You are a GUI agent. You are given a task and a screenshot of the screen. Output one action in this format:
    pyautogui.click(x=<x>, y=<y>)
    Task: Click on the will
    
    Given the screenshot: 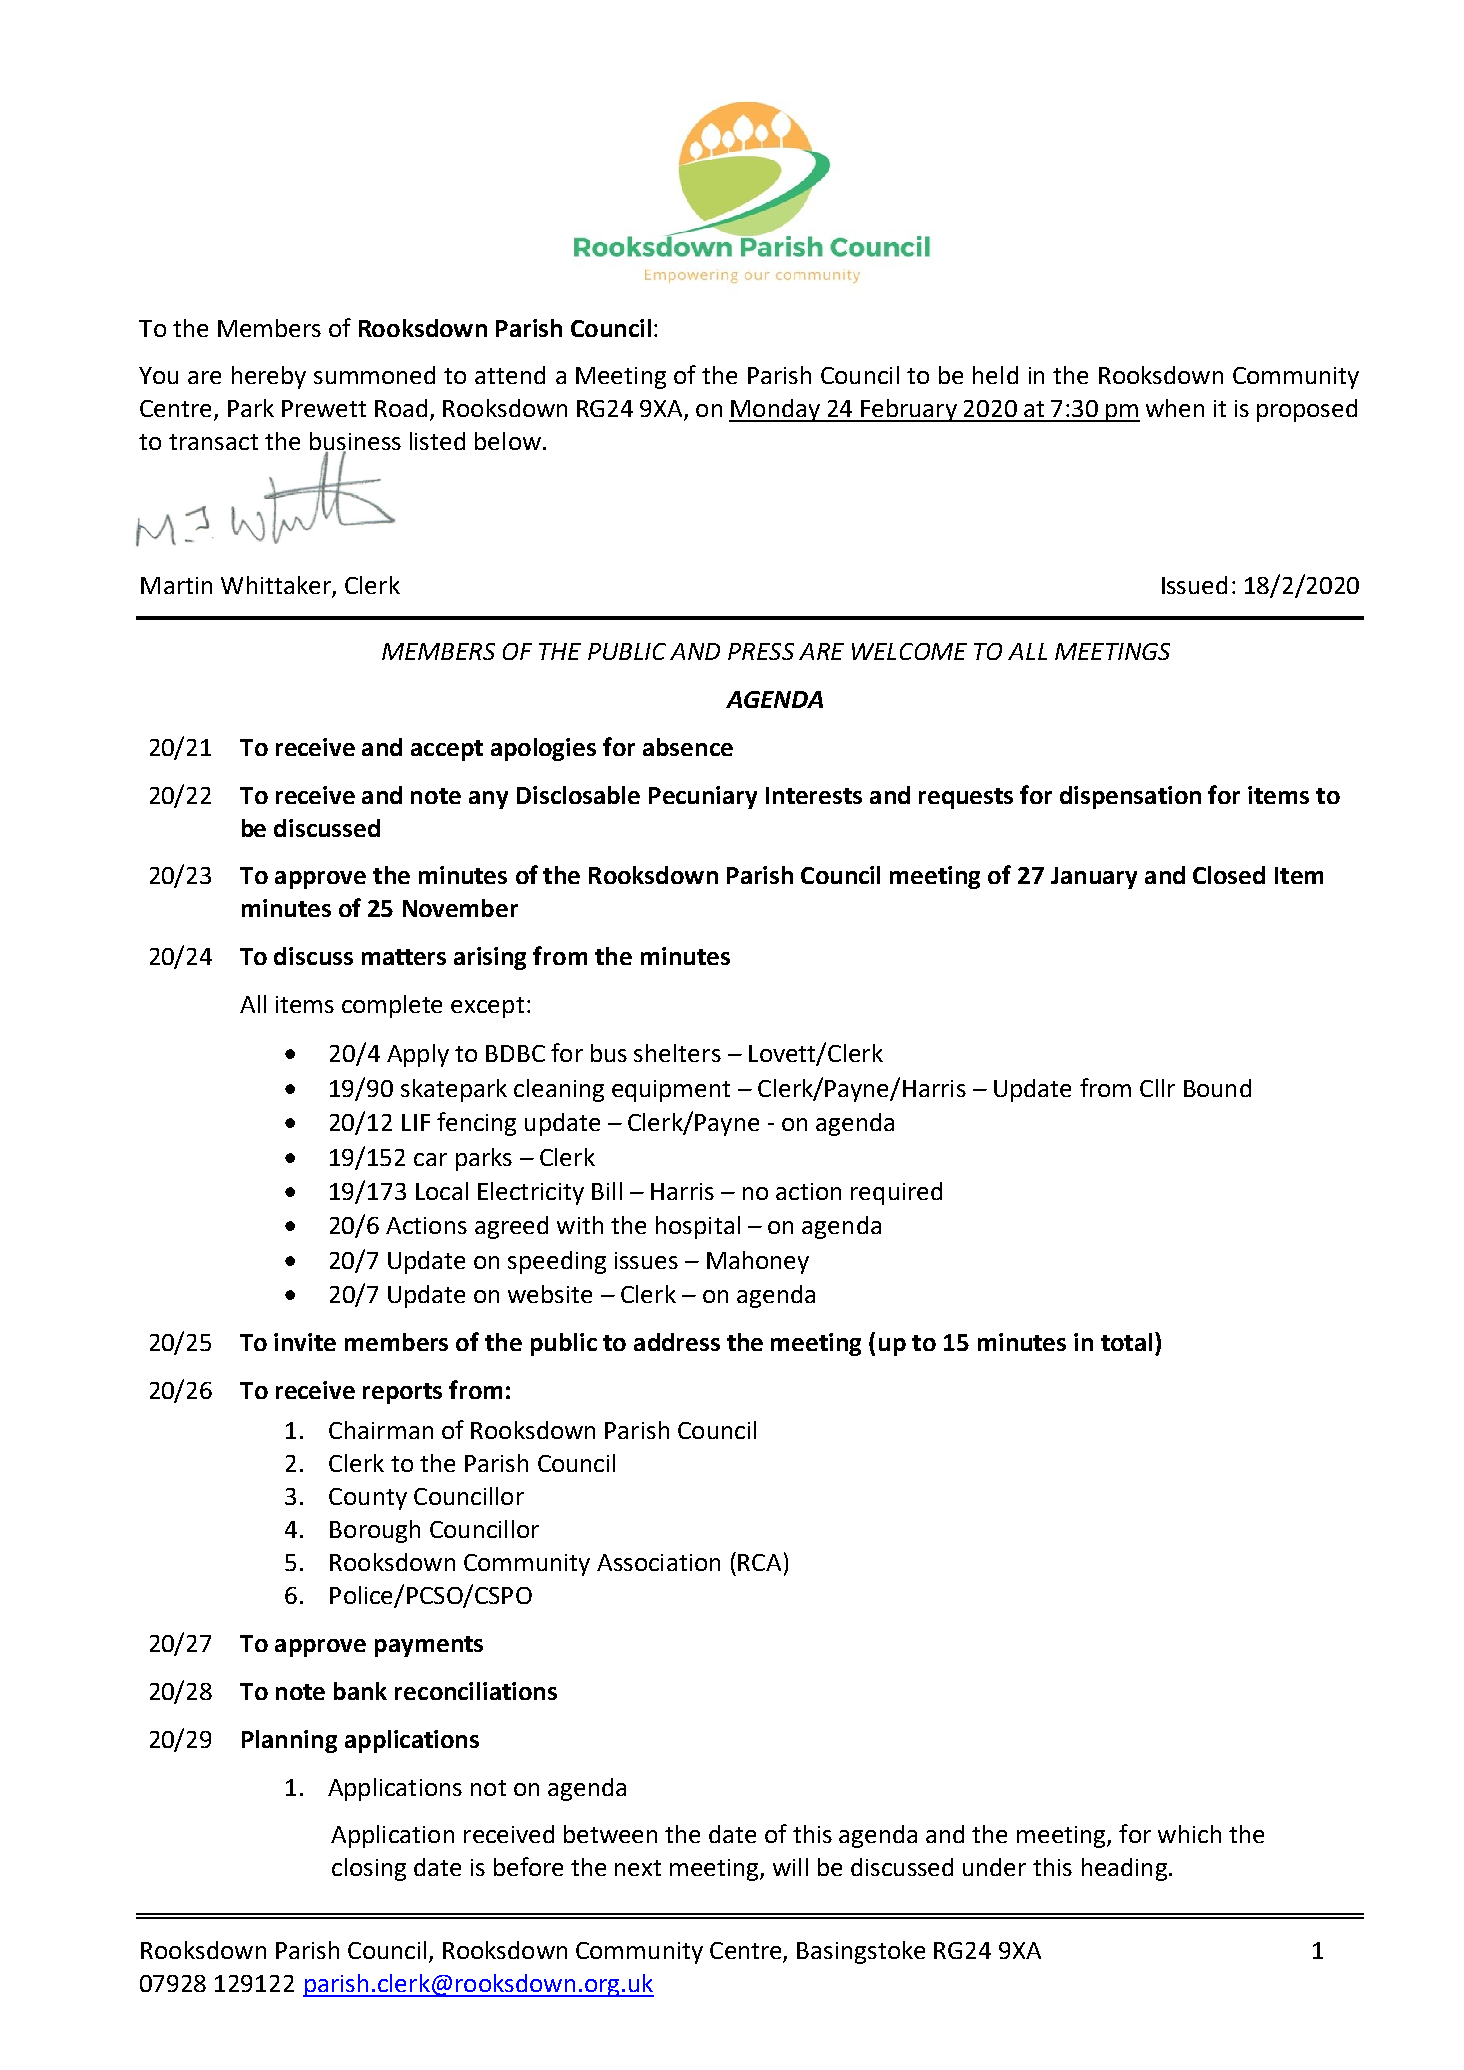 What is the action you would take?
    pyautogui.click(x=790, y=1867)
